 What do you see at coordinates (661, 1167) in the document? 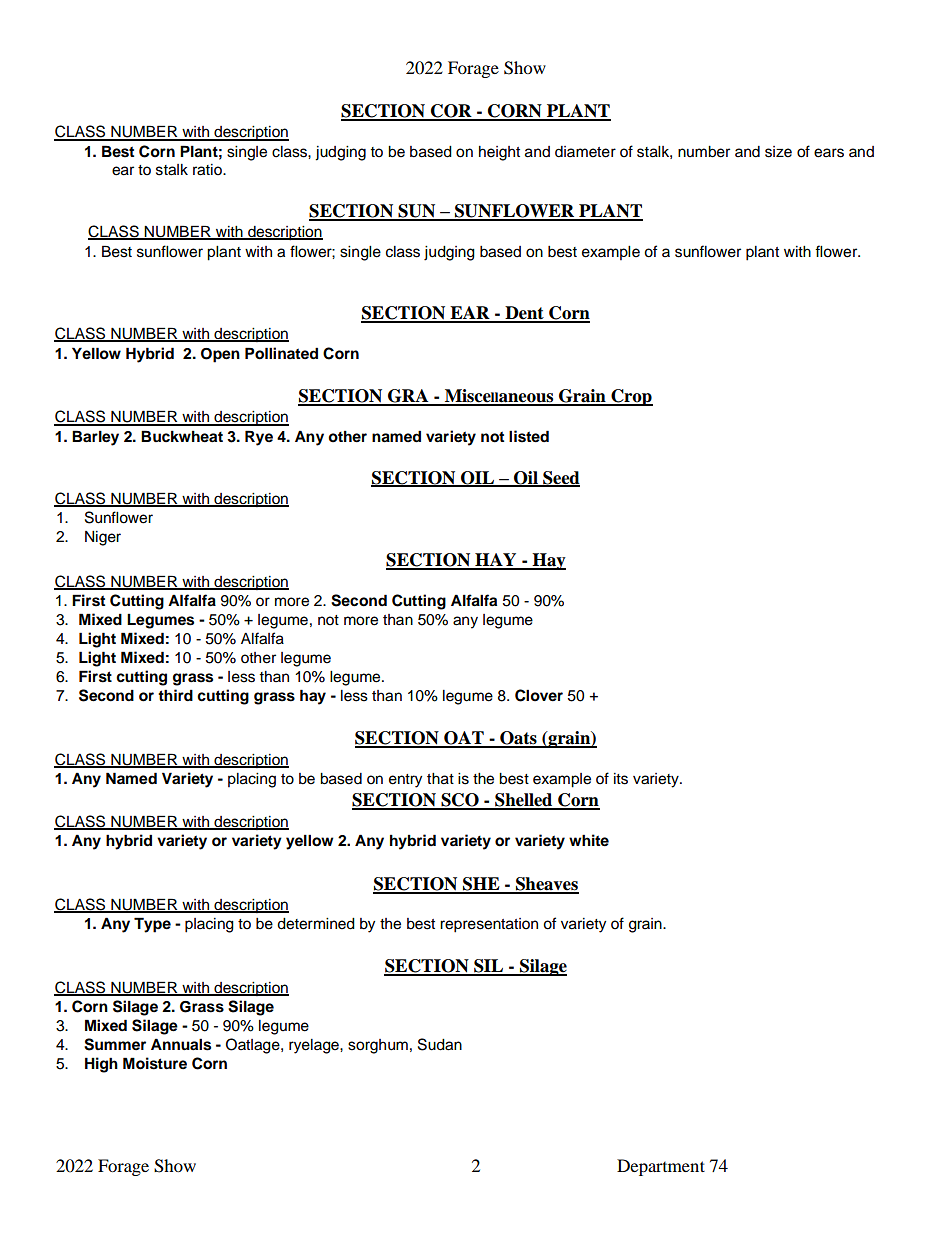
I see `Department` at bounding box center [661, 1167].
